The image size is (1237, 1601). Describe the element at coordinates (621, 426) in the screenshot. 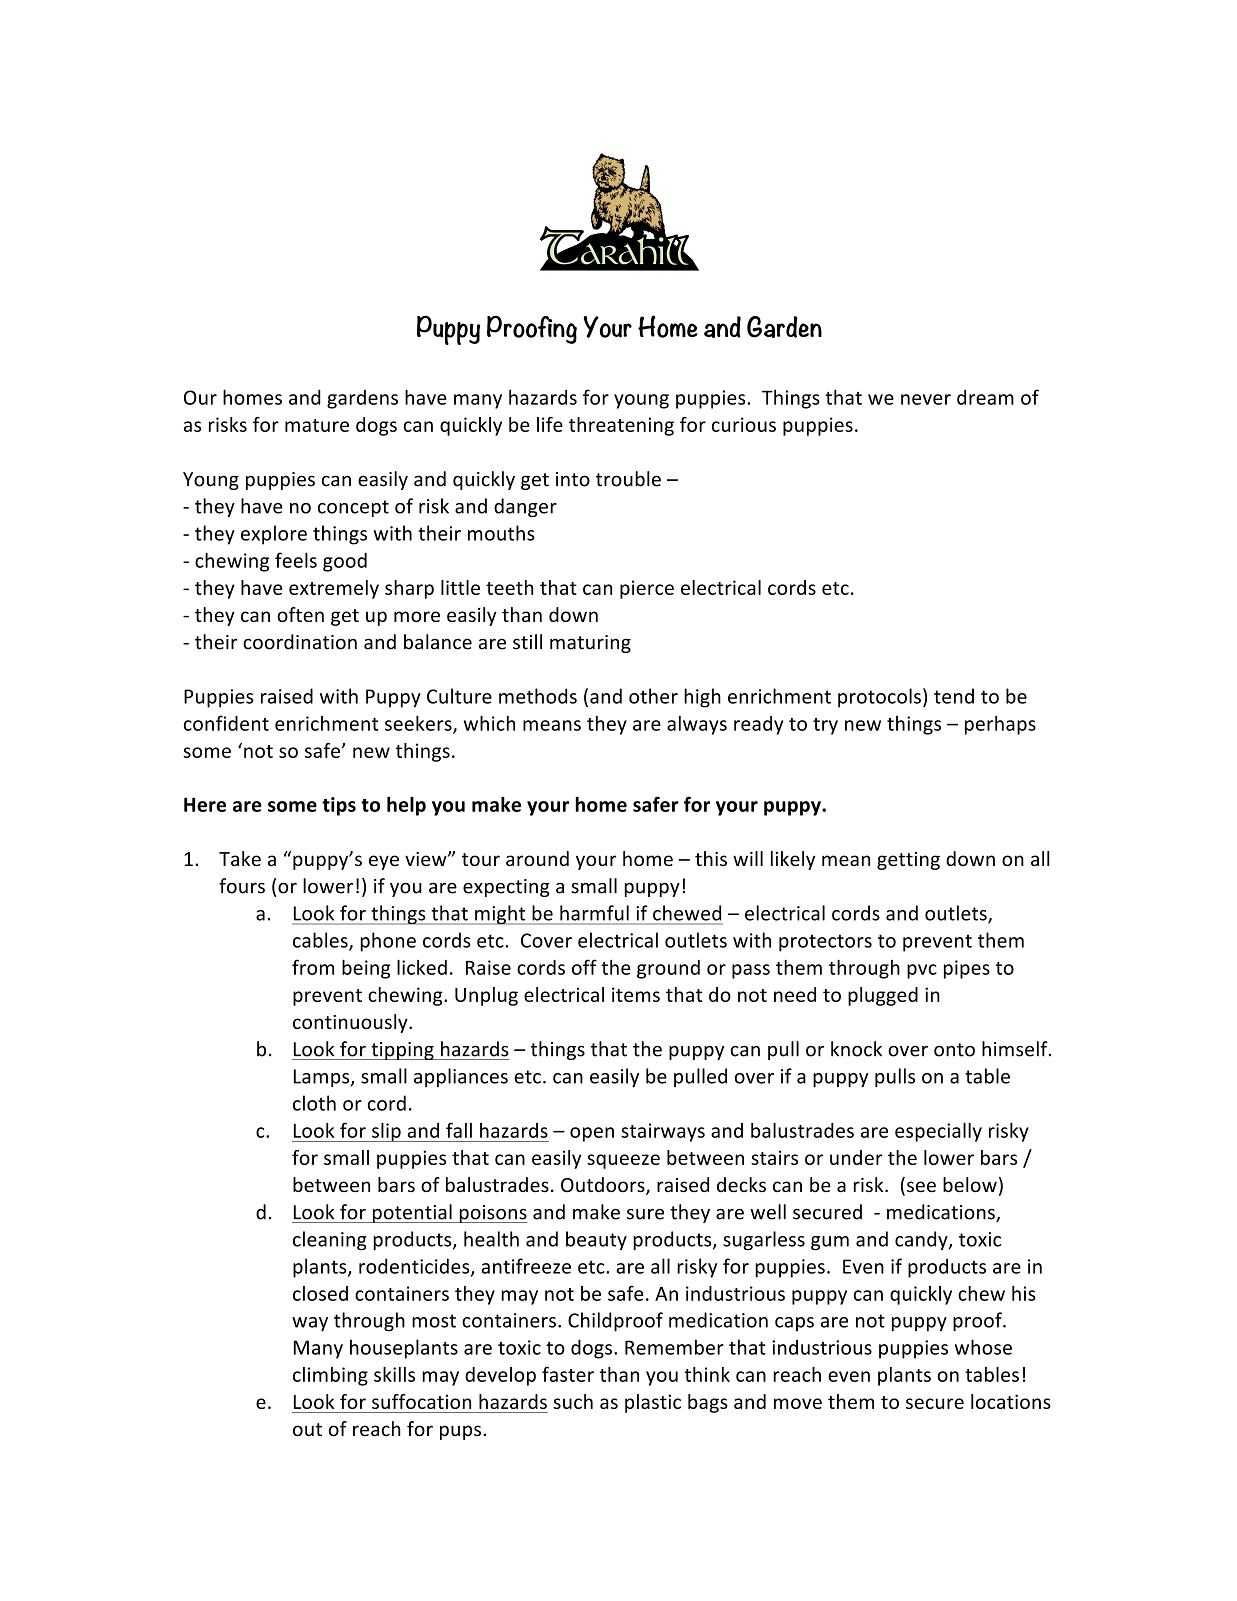

I see `threatening` at that location.
